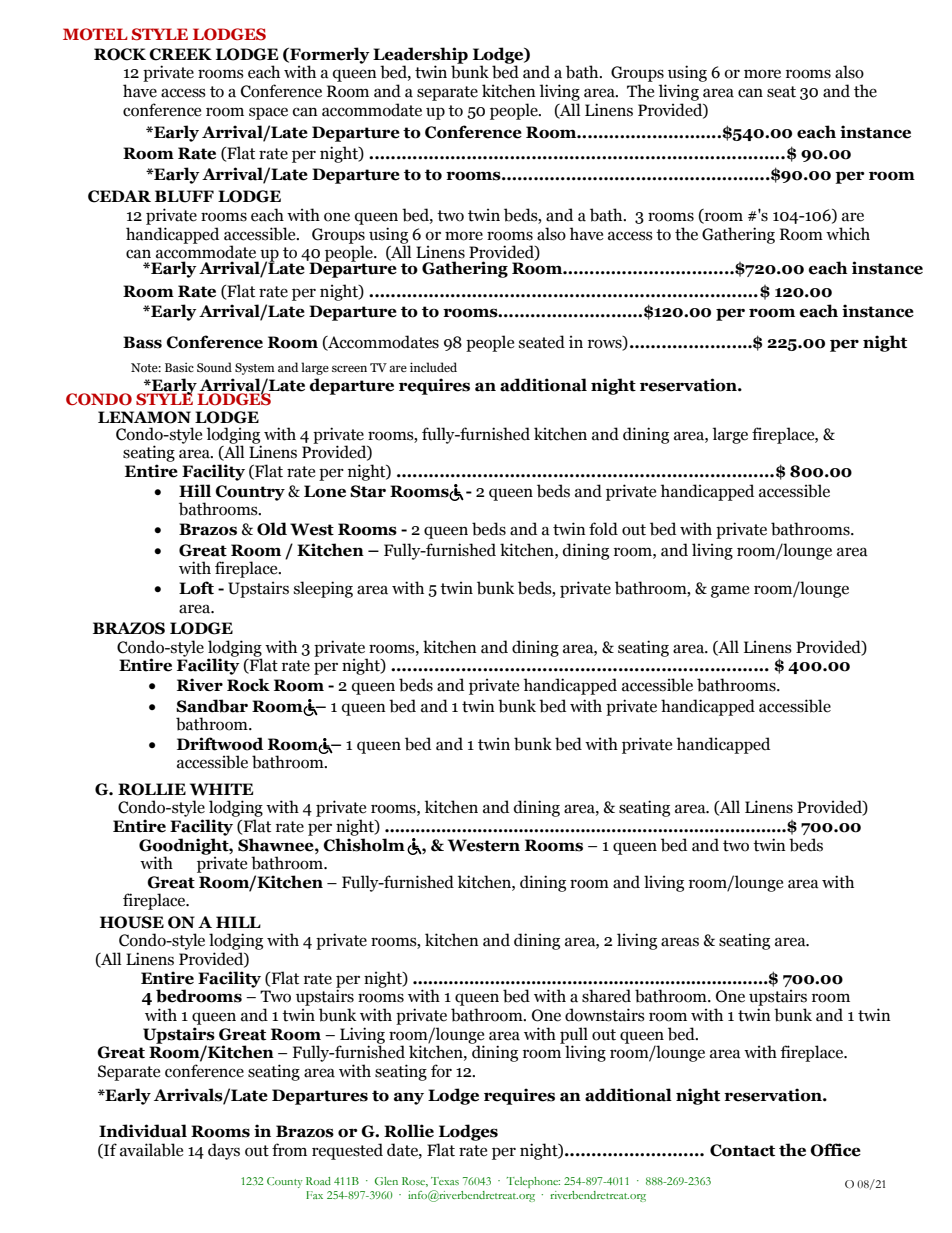 The image size is (952, 1233). I want to click on Star, so click(368, 491).
